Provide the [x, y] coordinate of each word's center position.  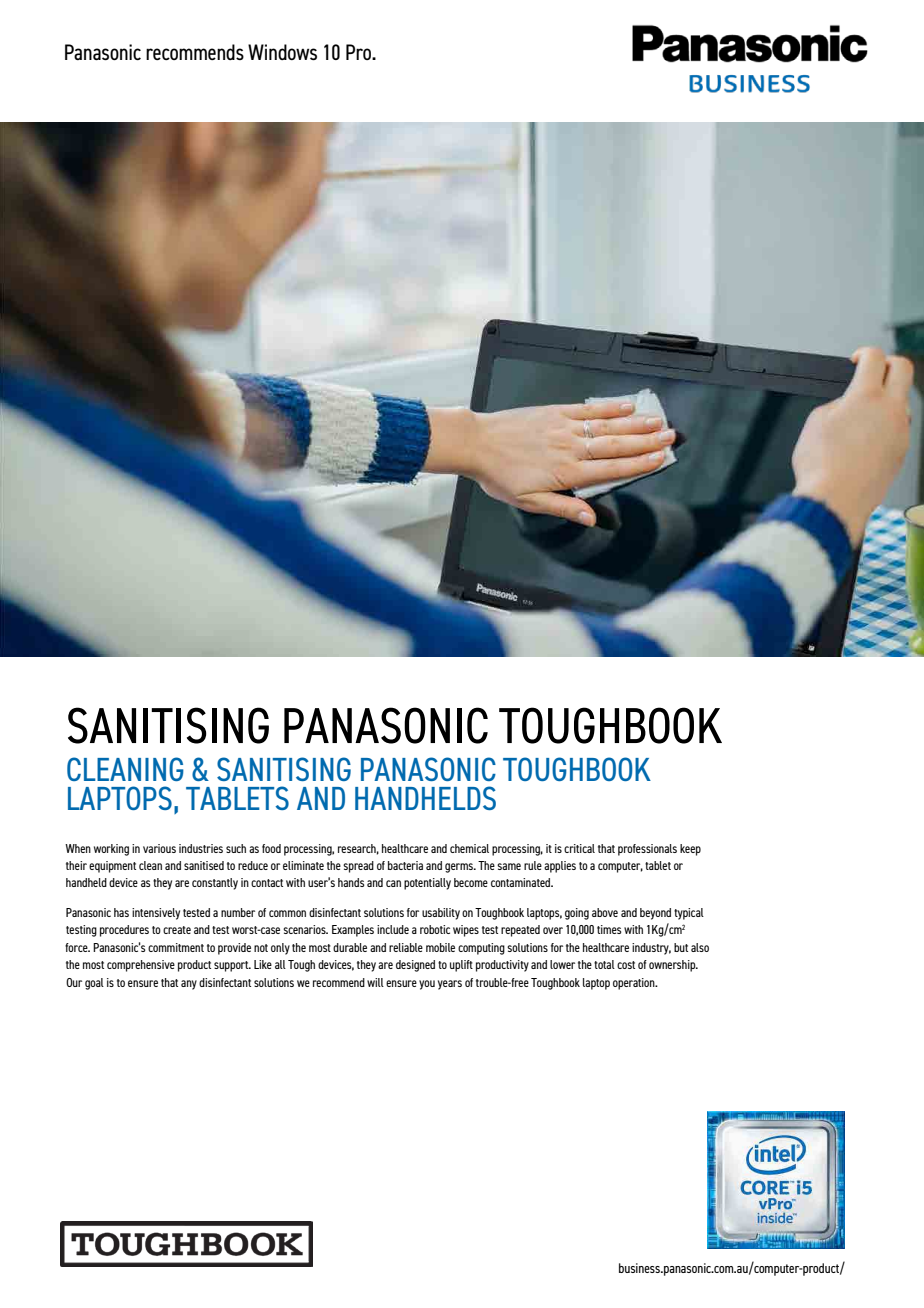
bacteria [405, 865]
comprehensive [141, 966]
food [271, 848]
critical [579, 848]
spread [358, 867]
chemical [469, 848]
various [159, 848]
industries [201, 848]
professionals [647, 850]
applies [560, 867]
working [111, 850]
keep [690, 850]
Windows [282, 52]
